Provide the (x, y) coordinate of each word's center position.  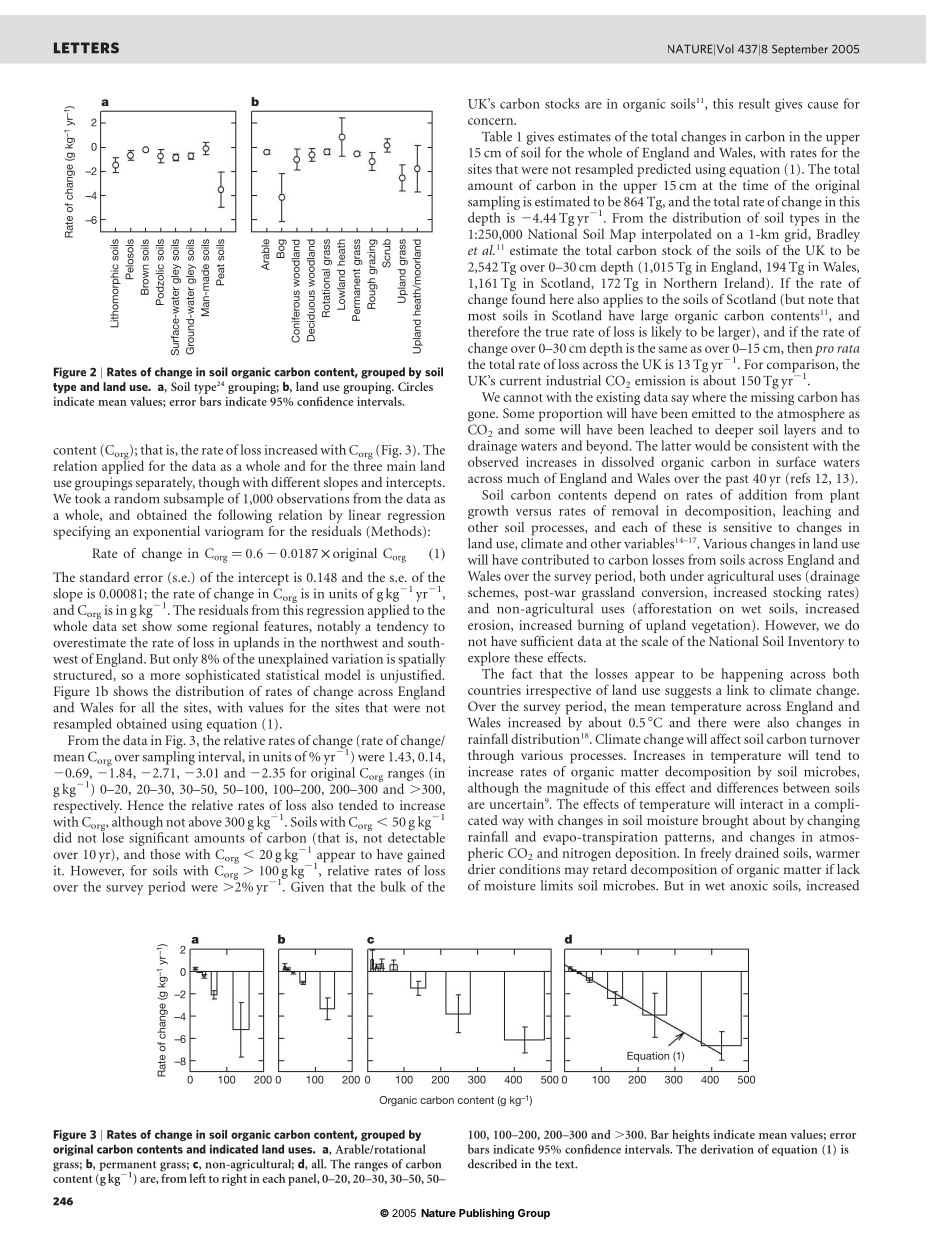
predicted (664, 170)
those (165, 854)
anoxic (749, 885)
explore (489, 659)
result (754, 103)
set (129, 627)
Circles (415, 386)
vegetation (722, 626)
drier (481, 869)
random (136, 498)
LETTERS (86, 48)
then (800, 347)
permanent (128, 1167)
